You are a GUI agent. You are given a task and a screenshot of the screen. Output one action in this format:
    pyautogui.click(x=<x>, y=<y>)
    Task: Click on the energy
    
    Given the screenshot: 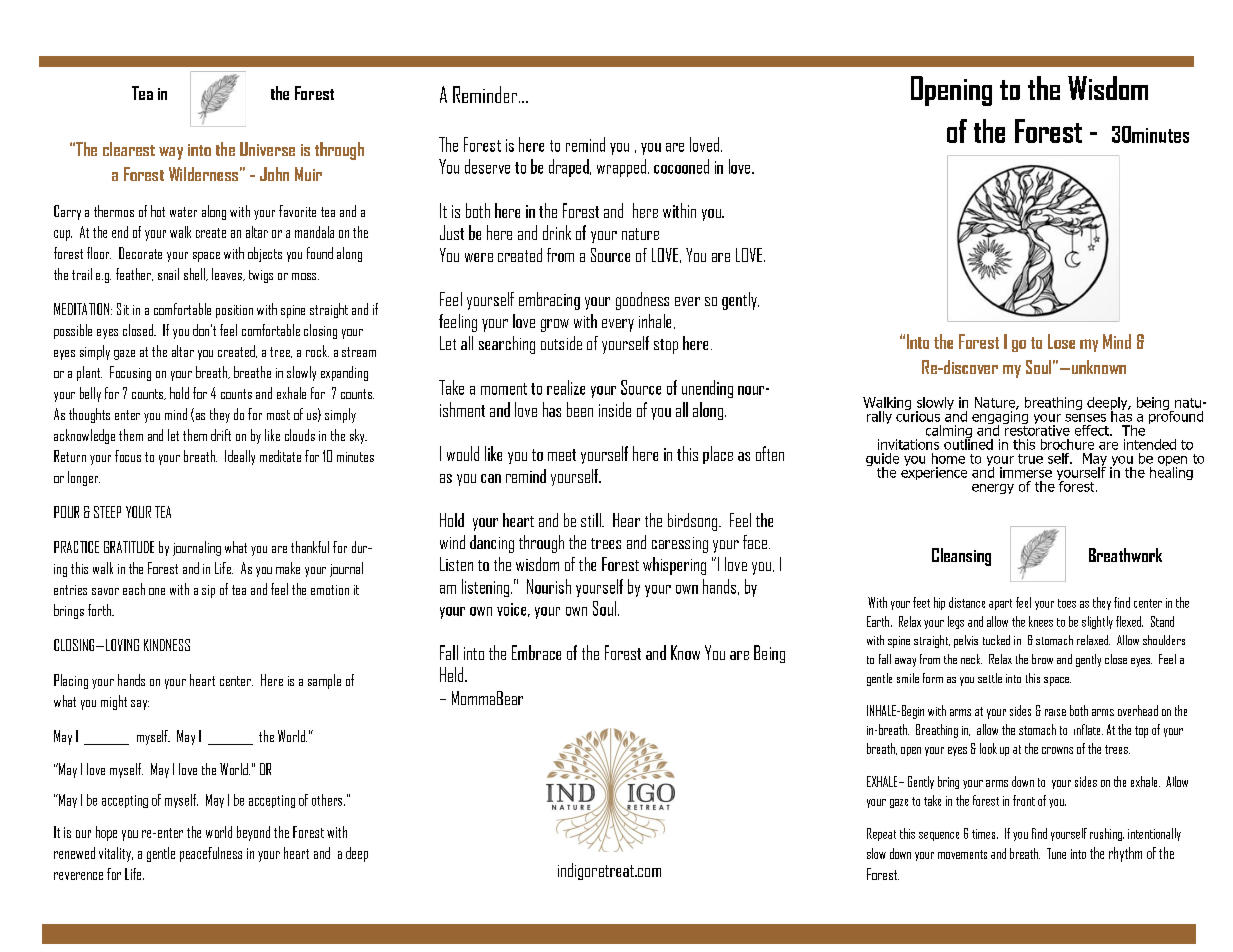 What is the action you would take?
    pyautogui.click(x=993, y=489)
